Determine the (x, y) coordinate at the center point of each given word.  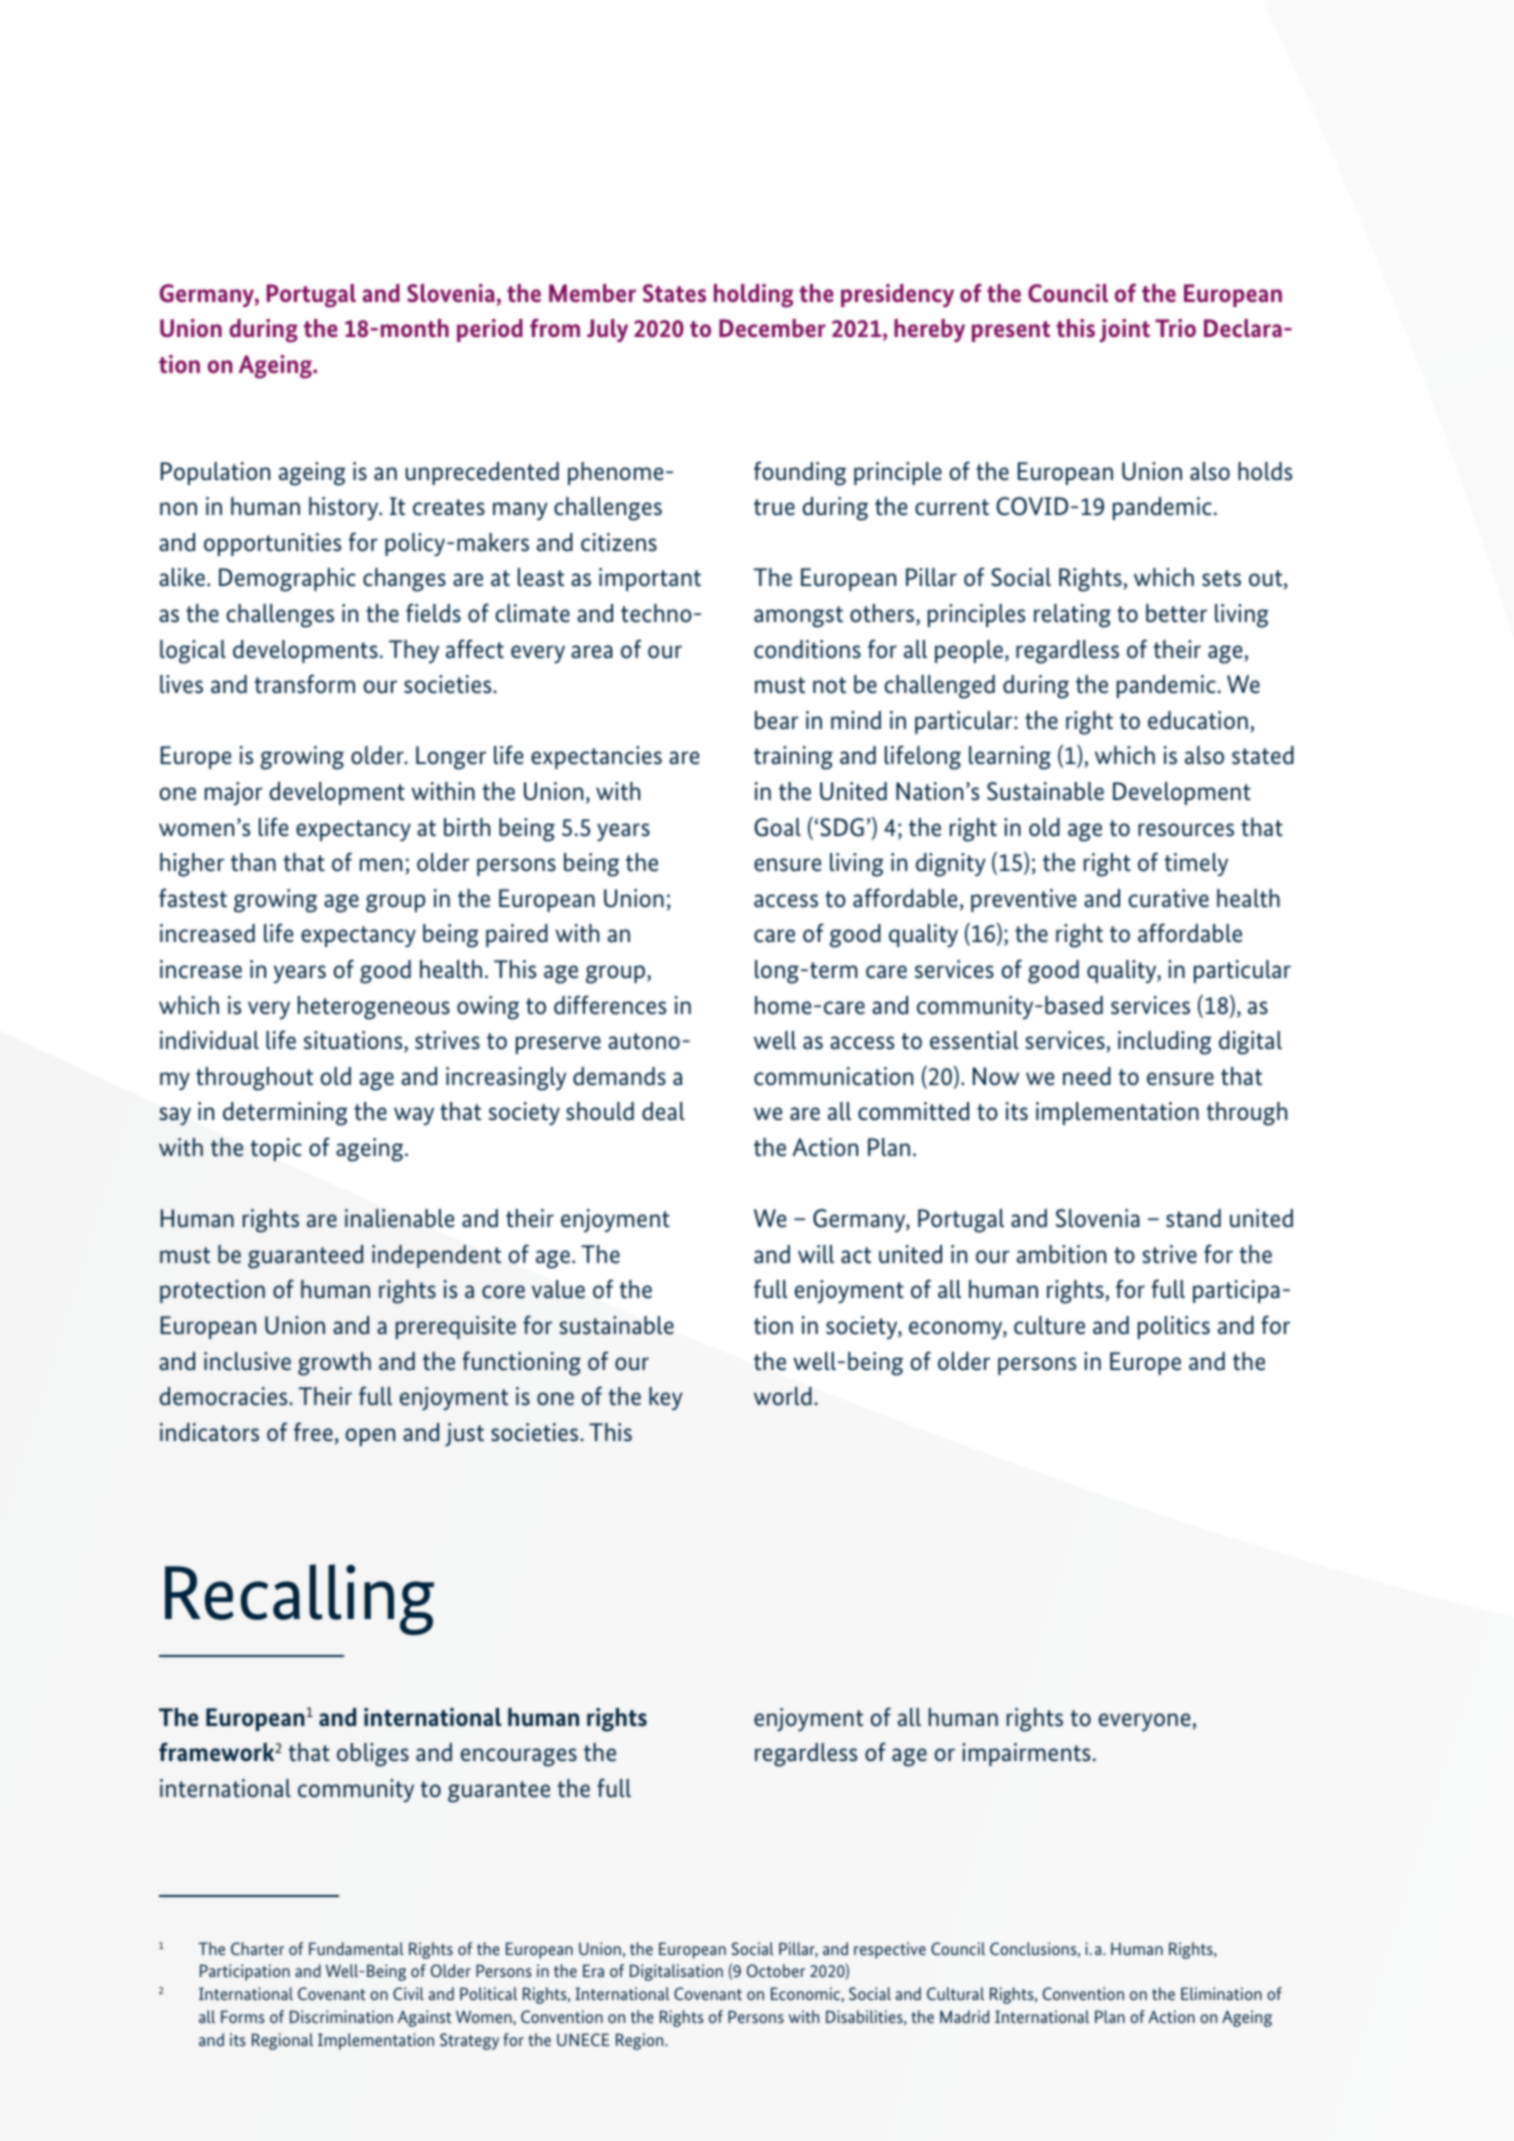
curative (1168, 898)
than (253, 862)
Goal (777, 827)
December (772, 328)
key (665, 1398)
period (490, 330)
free (313, 1432)
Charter (257, 1948)
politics (1174, 1327)
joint (1125, 331)
